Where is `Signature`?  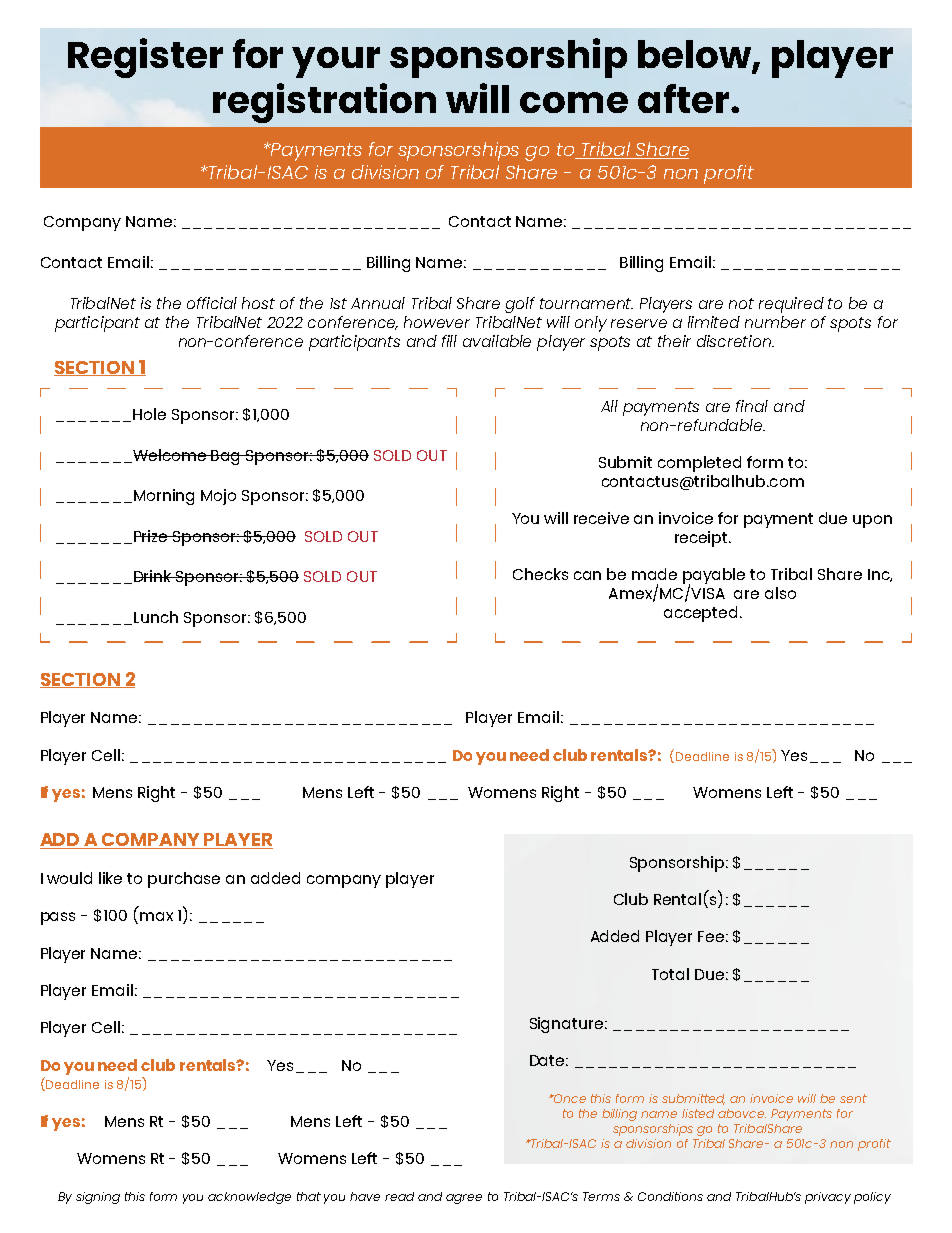
Signature is located at coordinates (566, 1025).
